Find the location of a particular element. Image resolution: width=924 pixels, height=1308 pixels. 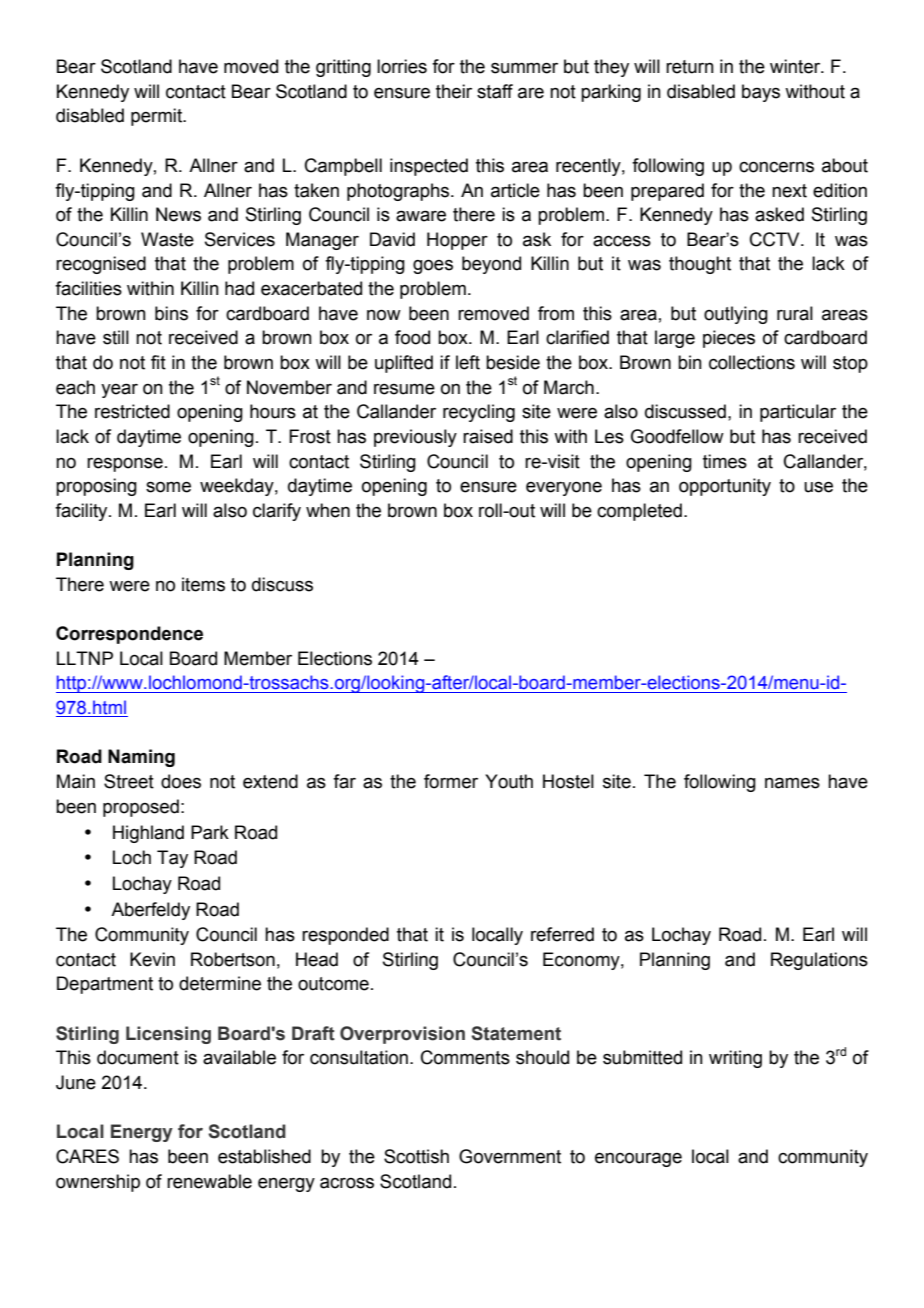

Correspondence is located at coordinates (129, 635).
